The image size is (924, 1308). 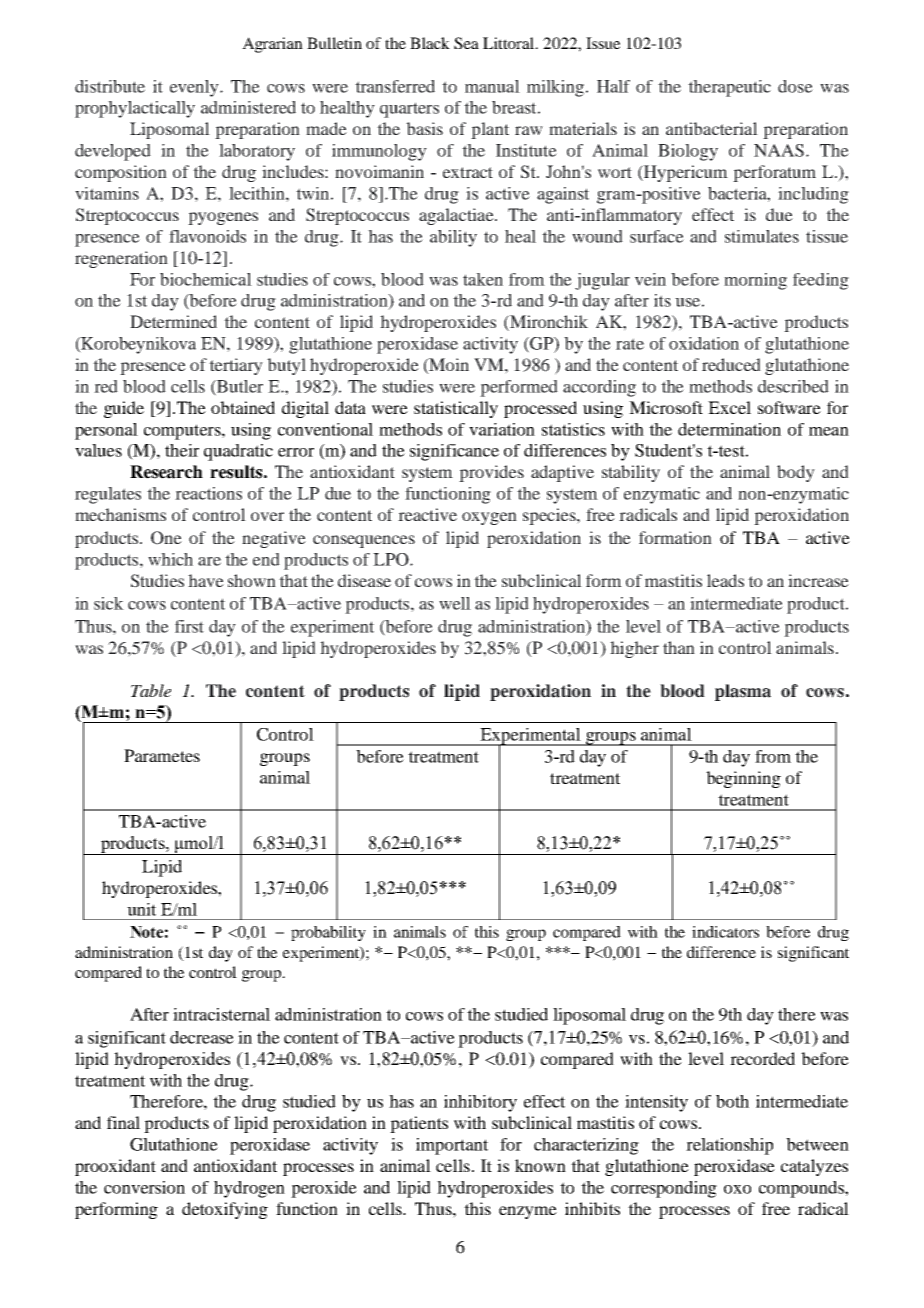 I want to click on well, so click(x=455, y=603).
